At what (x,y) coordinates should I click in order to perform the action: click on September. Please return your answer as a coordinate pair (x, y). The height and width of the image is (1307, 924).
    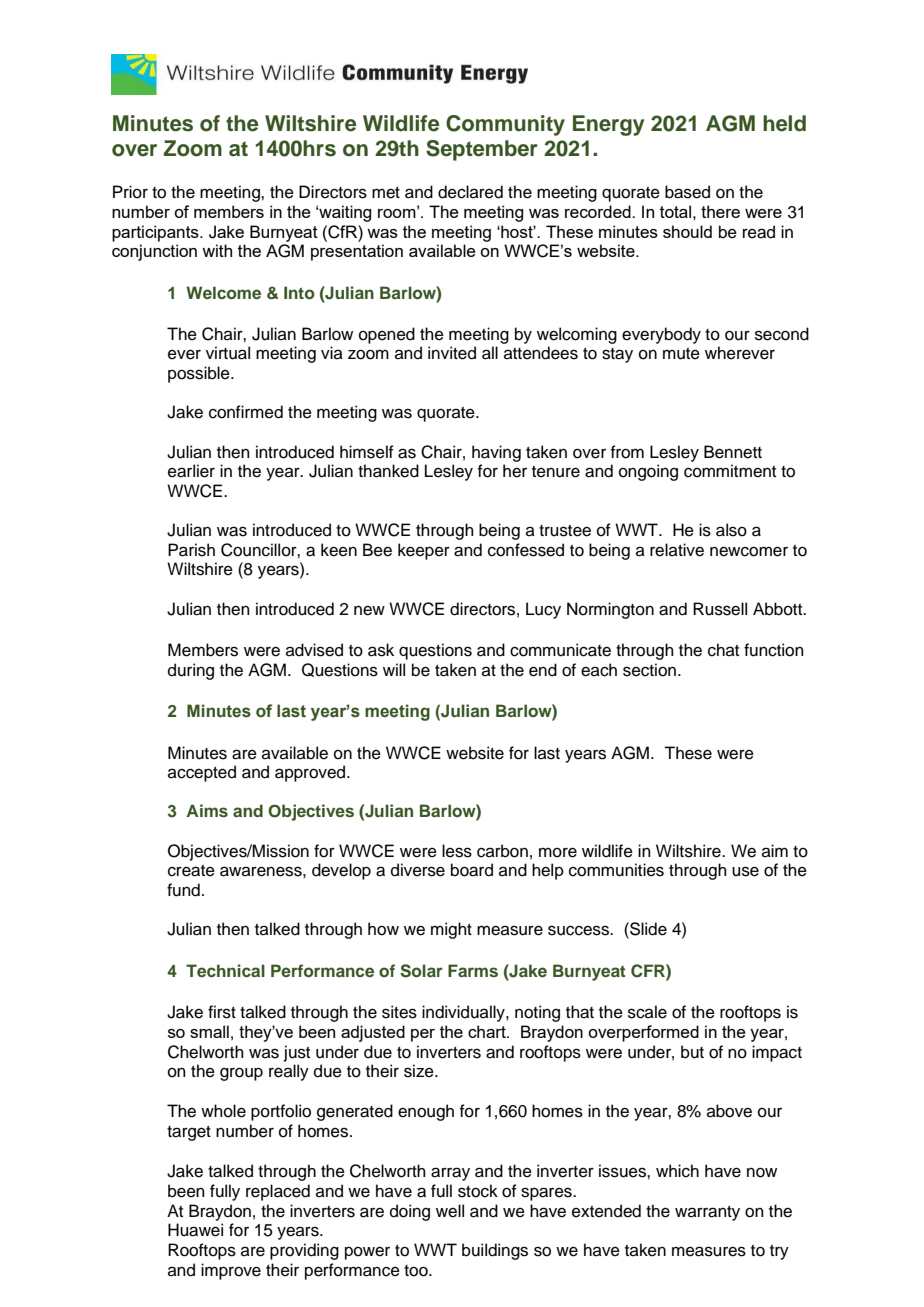
    Looking at the image, I should click on (482, 150).
